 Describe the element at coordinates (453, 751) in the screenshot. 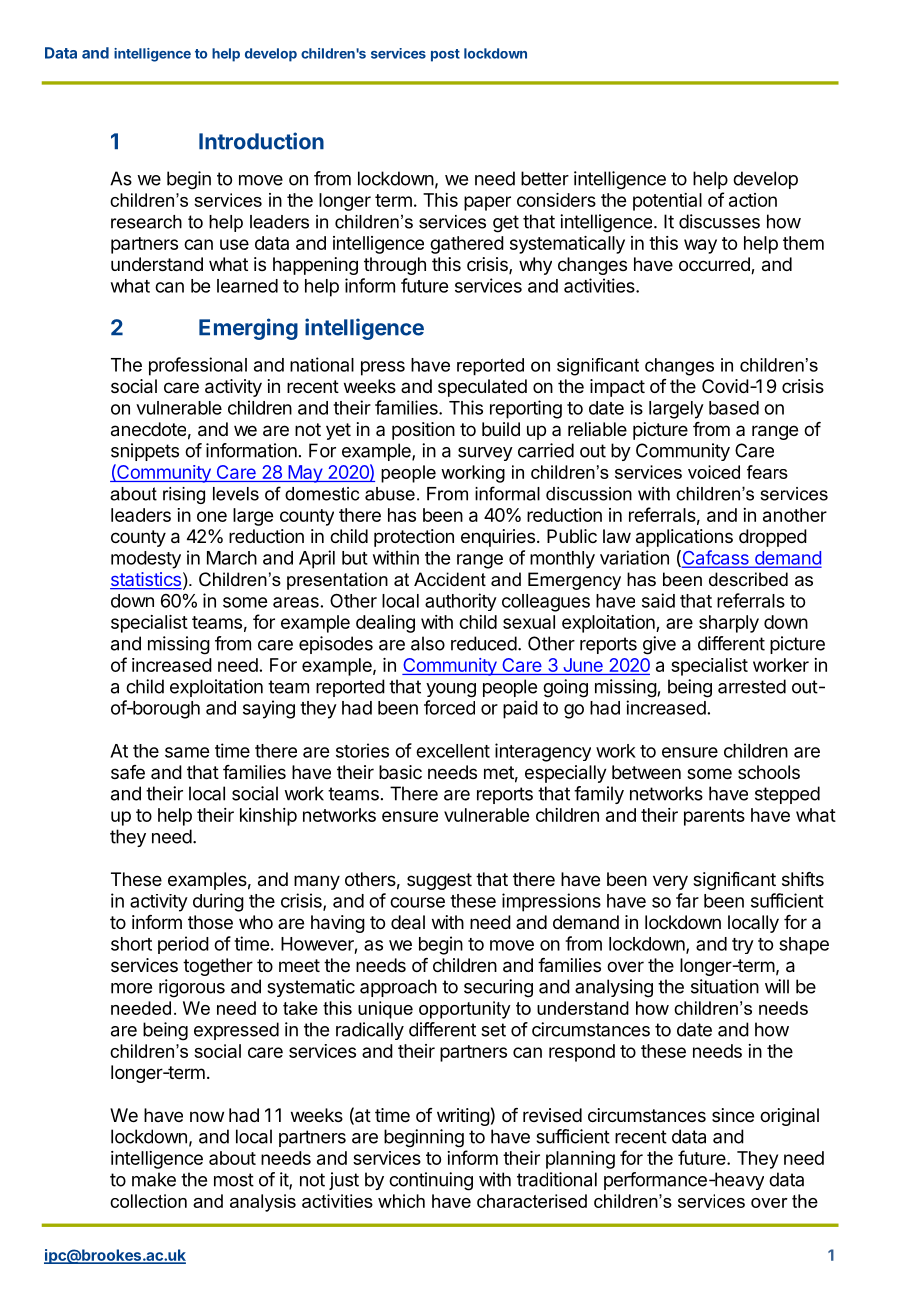

I see `excellent` at that location.
